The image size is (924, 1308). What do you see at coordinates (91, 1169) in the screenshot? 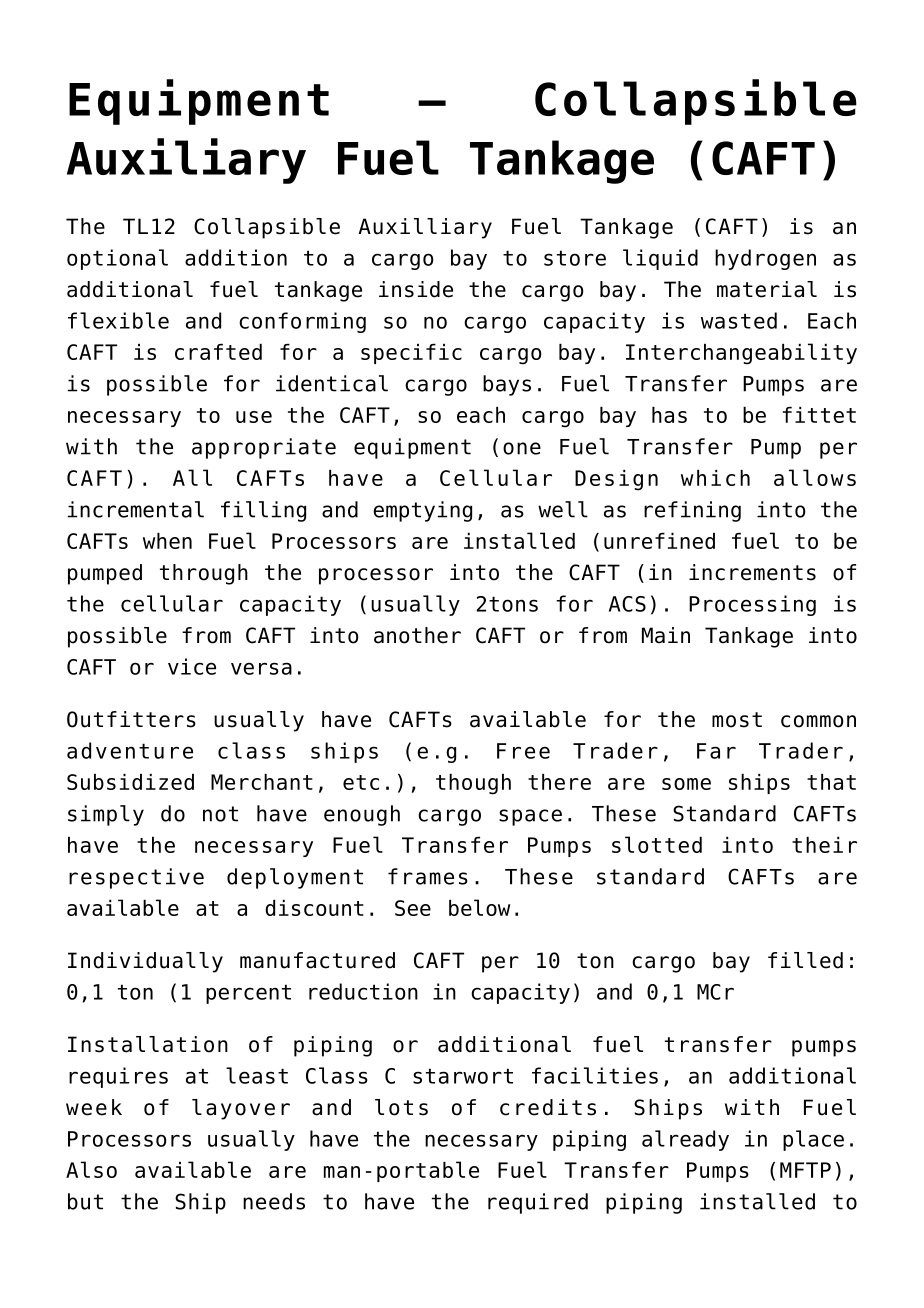
I see `Also` at bounding box center [91, 1169].
